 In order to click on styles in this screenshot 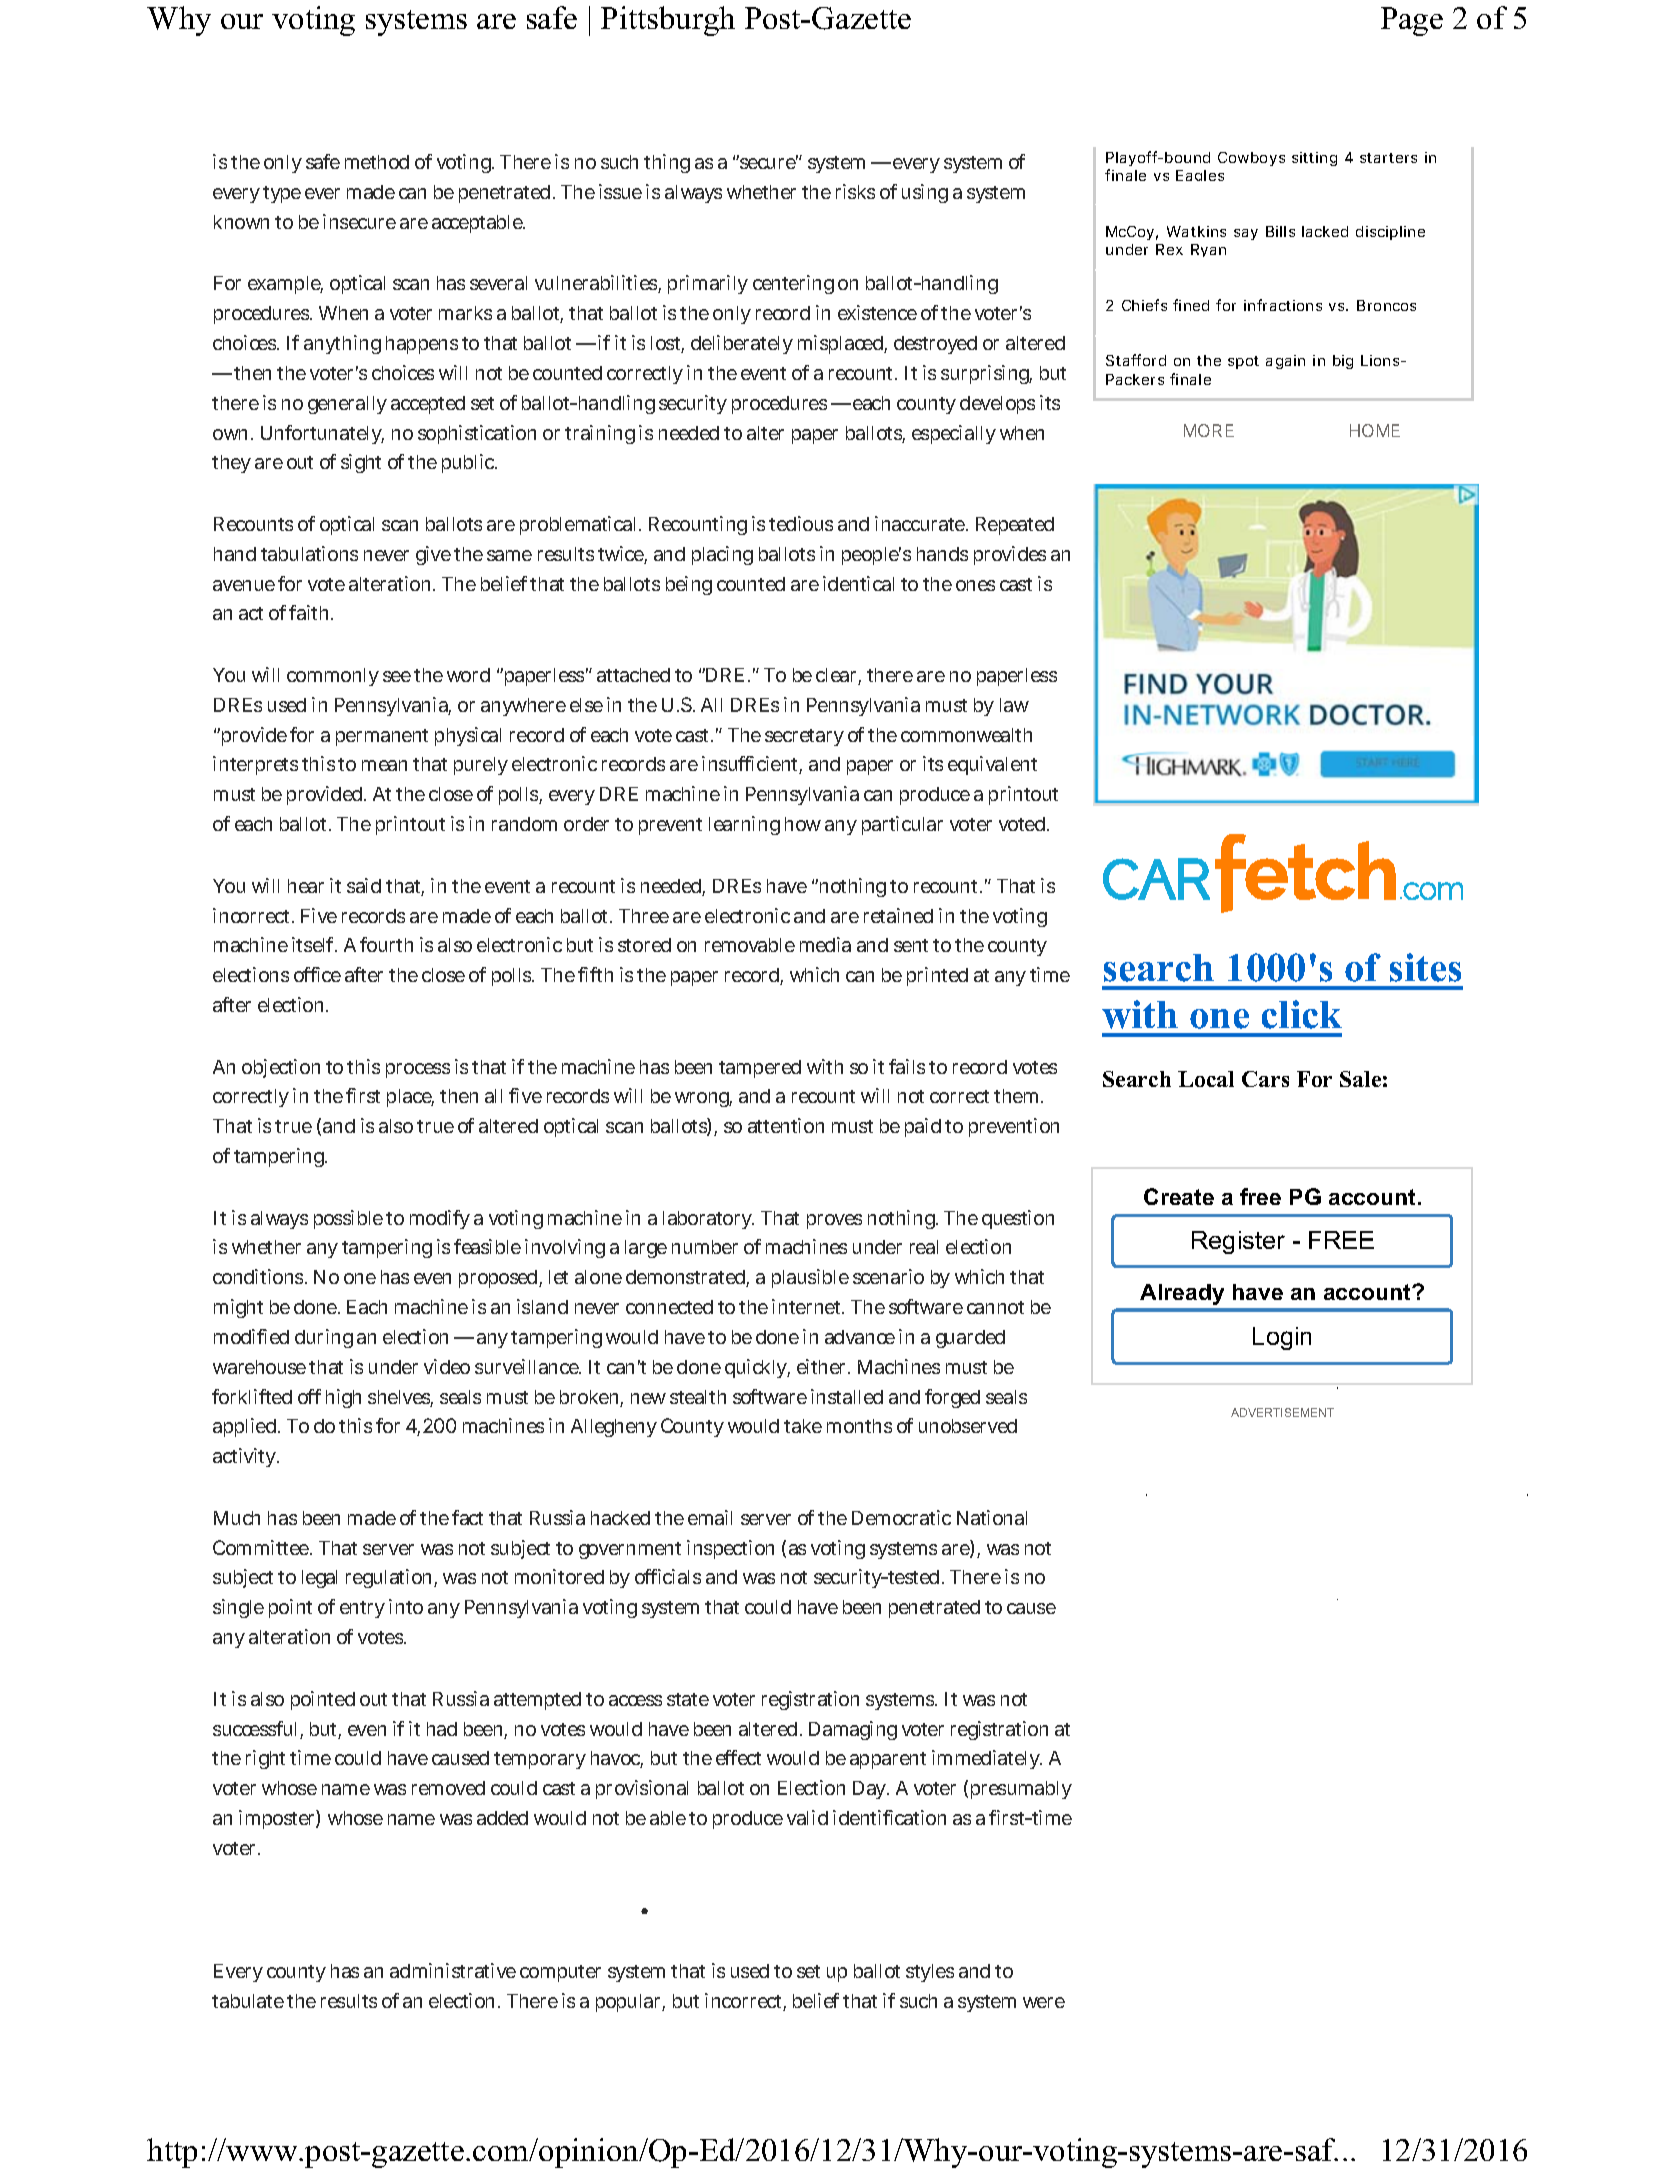, I will do `click(930, 1973)`.
